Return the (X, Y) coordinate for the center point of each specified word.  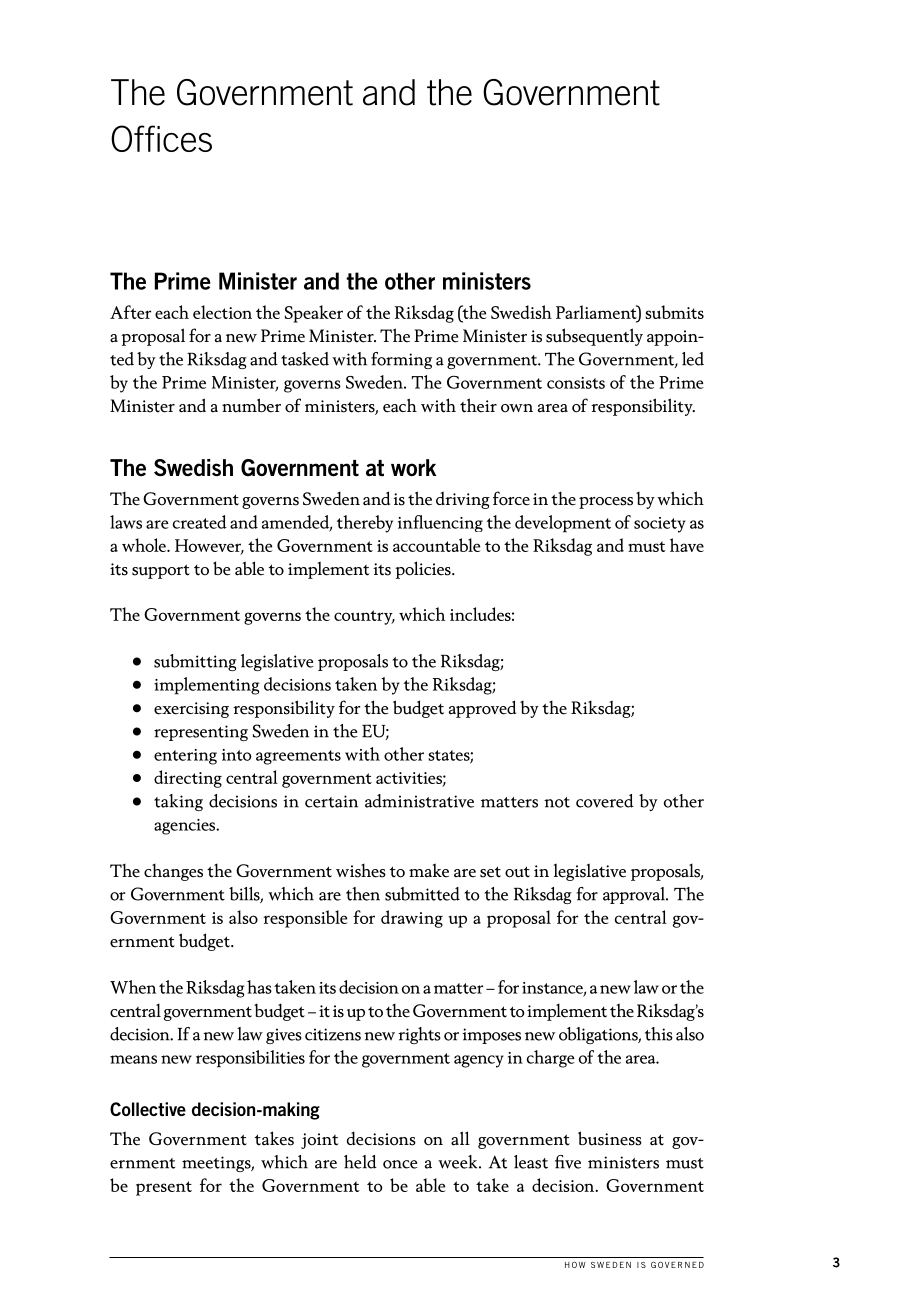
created (200, 522)
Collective (148, 1109)
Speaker (314, 314)
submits (674, 312)
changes (173, 872)
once (400, 1164)
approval (635, 895)
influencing (440, 523)
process (606, 503)
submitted (422, 894)
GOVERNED (677, 1264)
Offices (161, 138)
